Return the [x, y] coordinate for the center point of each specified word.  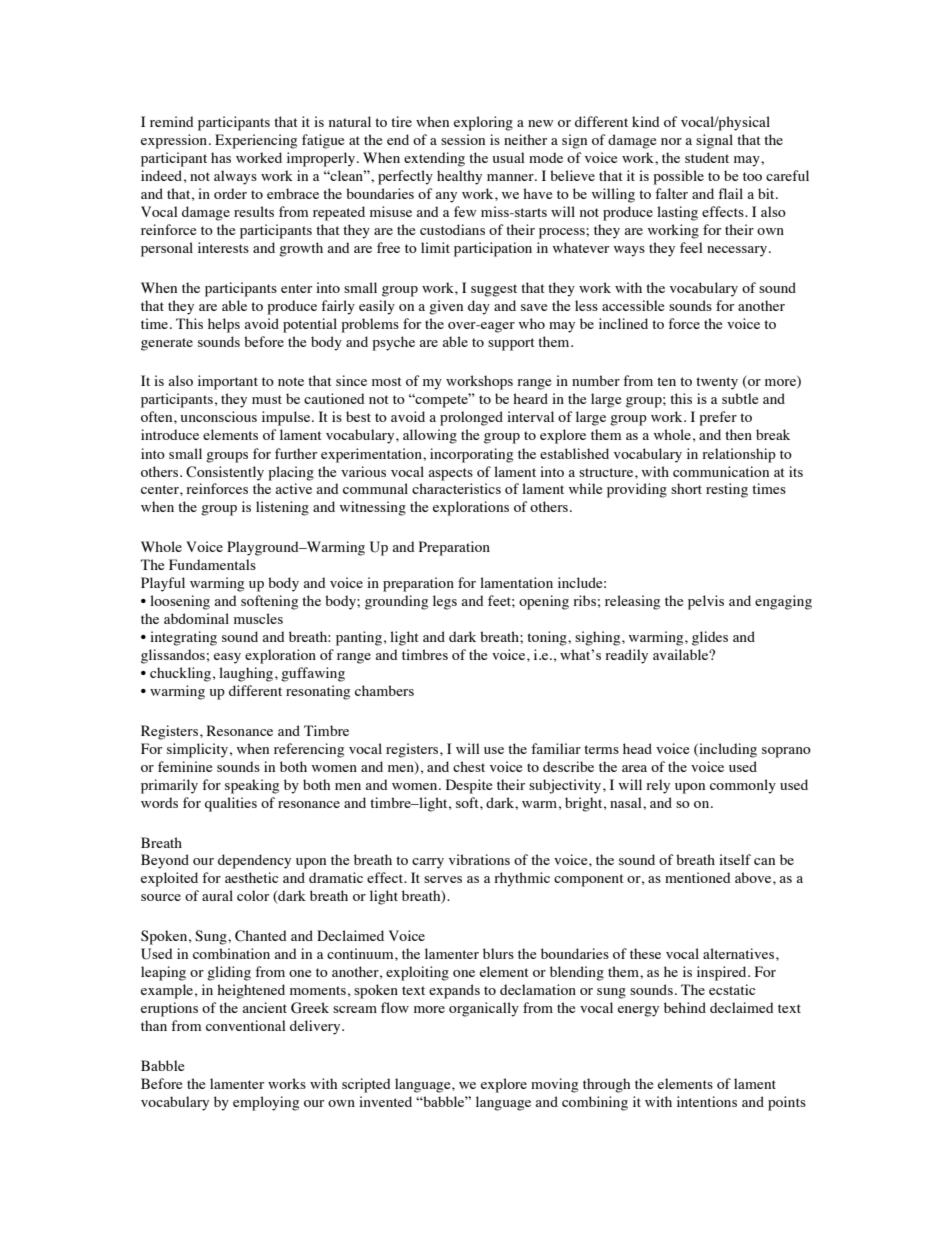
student [707, 157]
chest [469, 766]
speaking [252, 786]
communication [721, 471]
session [463, 139]
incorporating [471, 455]
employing [266, 1103]
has [221, 157]
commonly [743, 786]
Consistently [225, 473]
